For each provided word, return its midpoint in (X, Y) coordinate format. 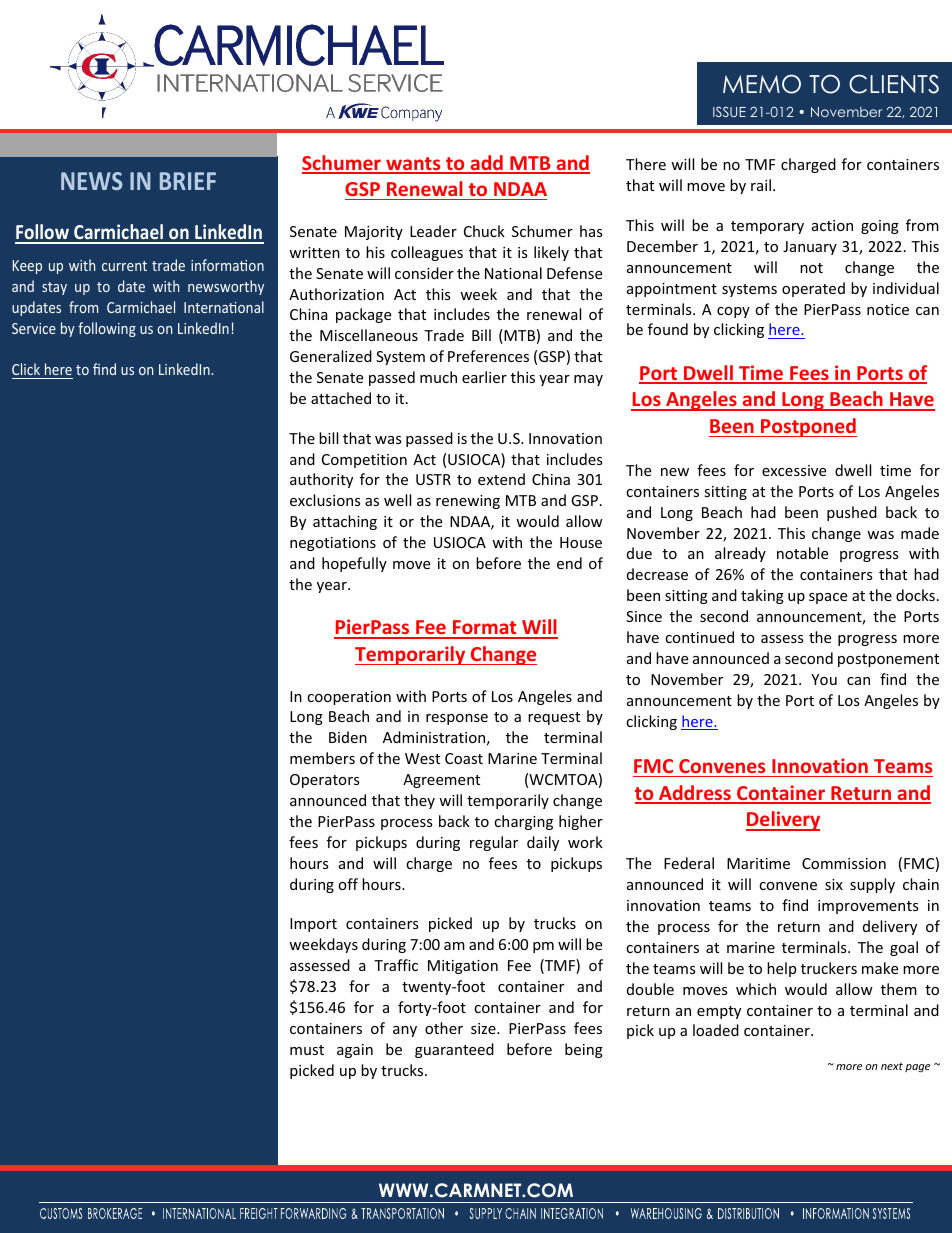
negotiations (333, 544)
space (828, 598)
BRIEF (188, 181)
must (307, 1050)
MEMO (762, 84)
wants (413, 165)
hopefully (354, 564)
